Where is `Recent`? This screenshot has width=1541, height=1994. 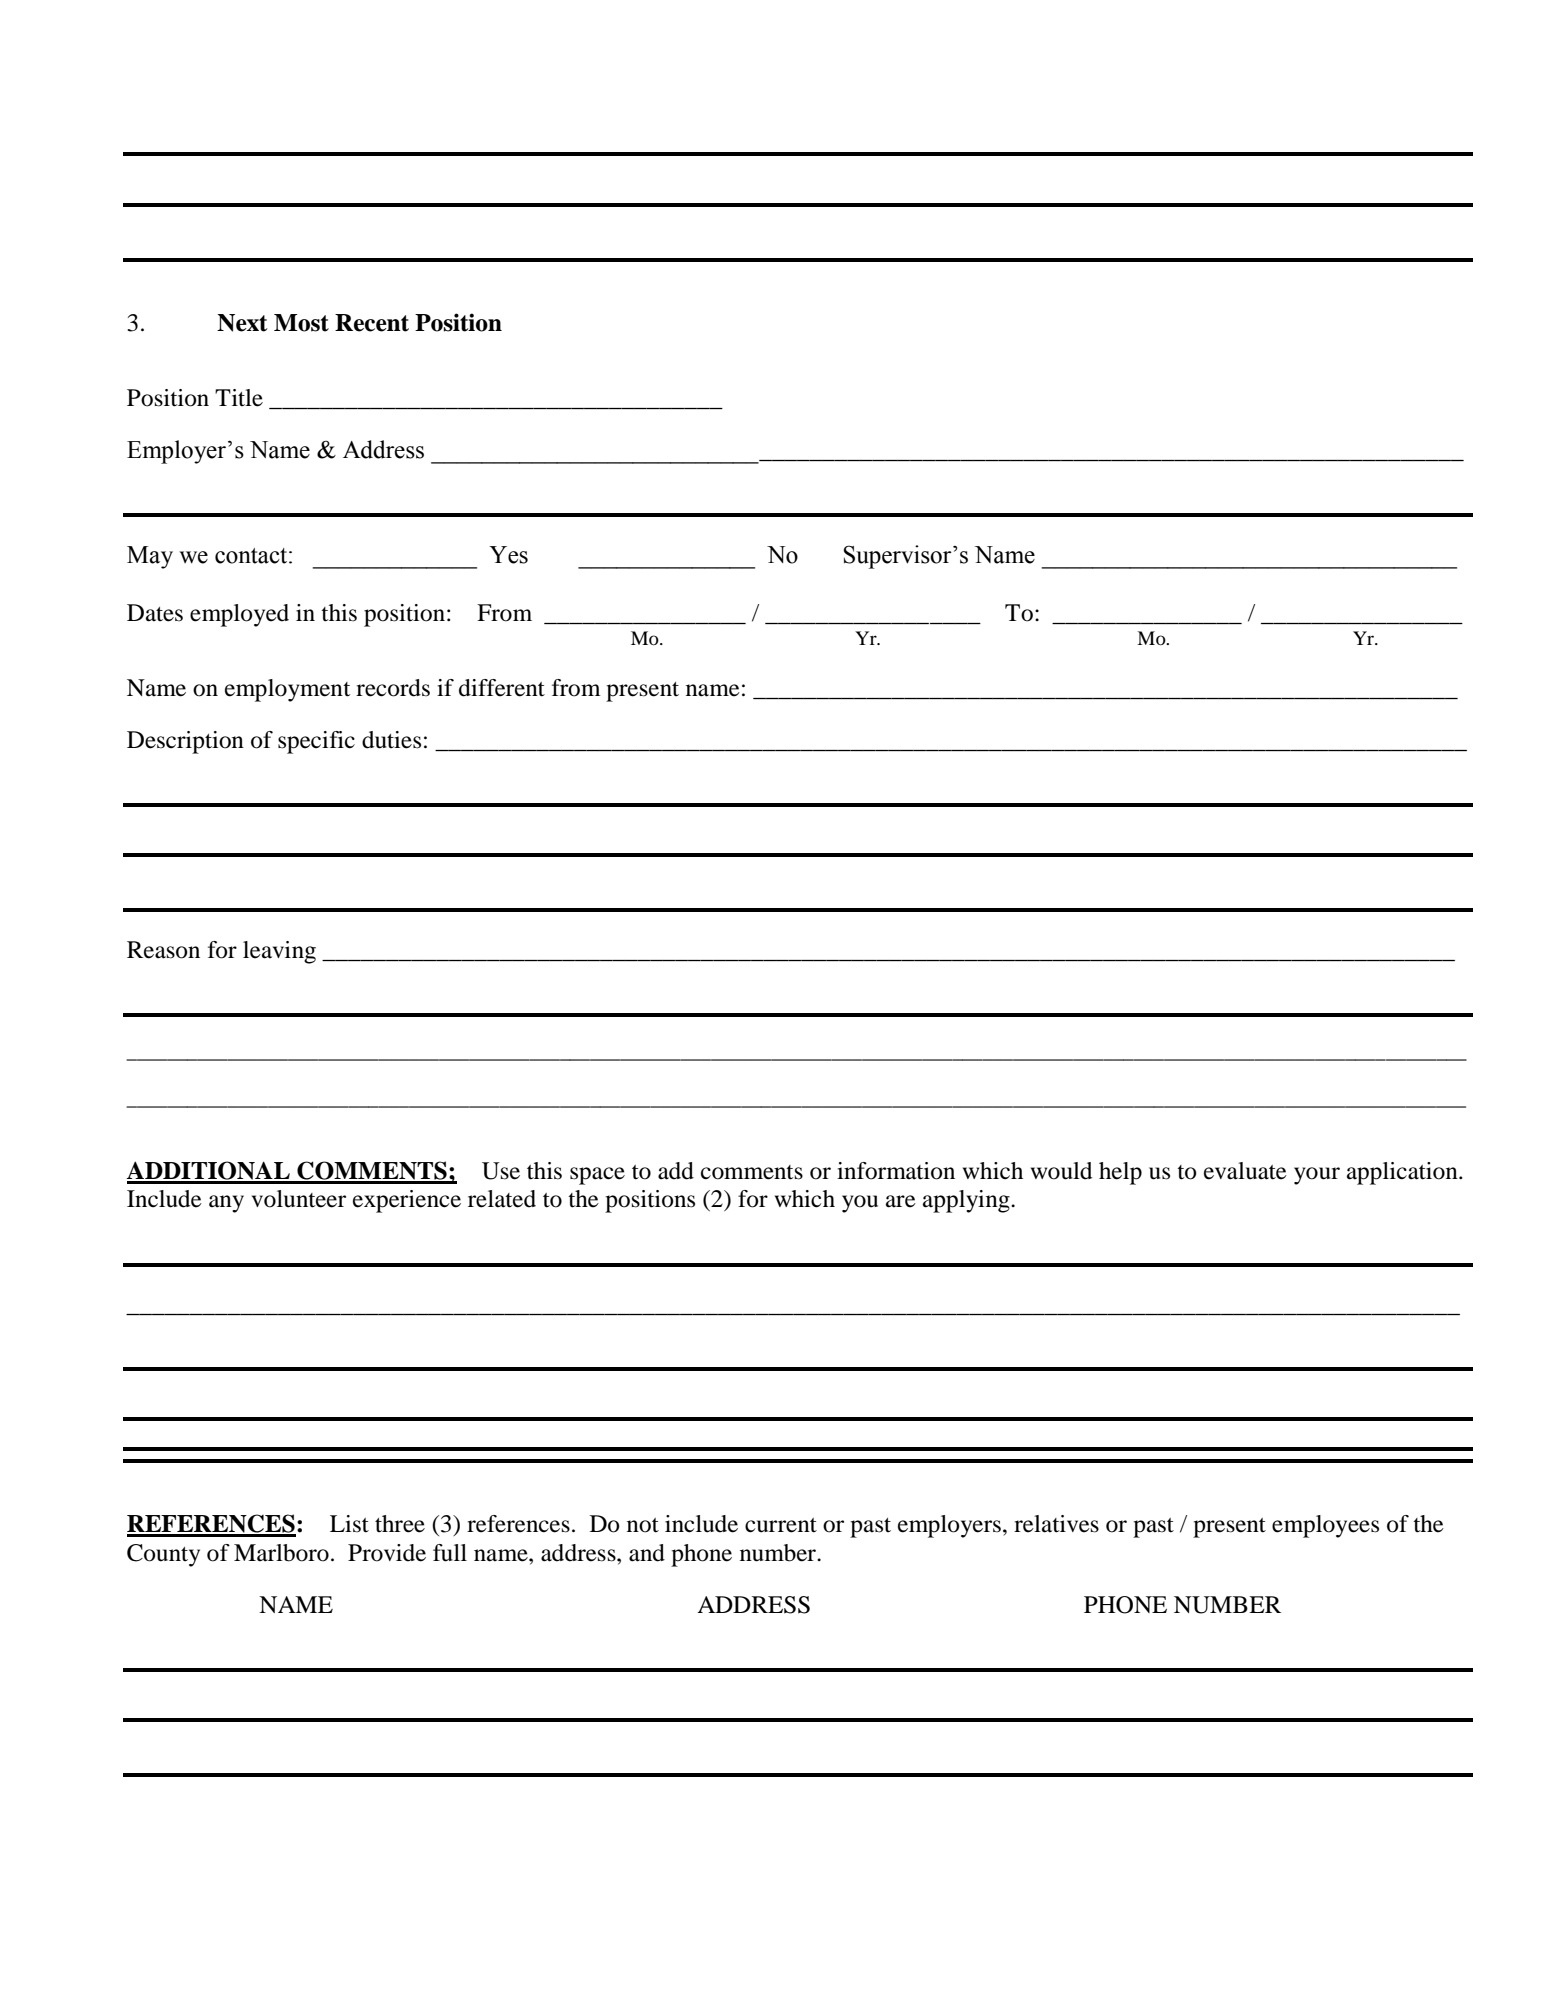
Recent is located at coordinates (372, 323).
